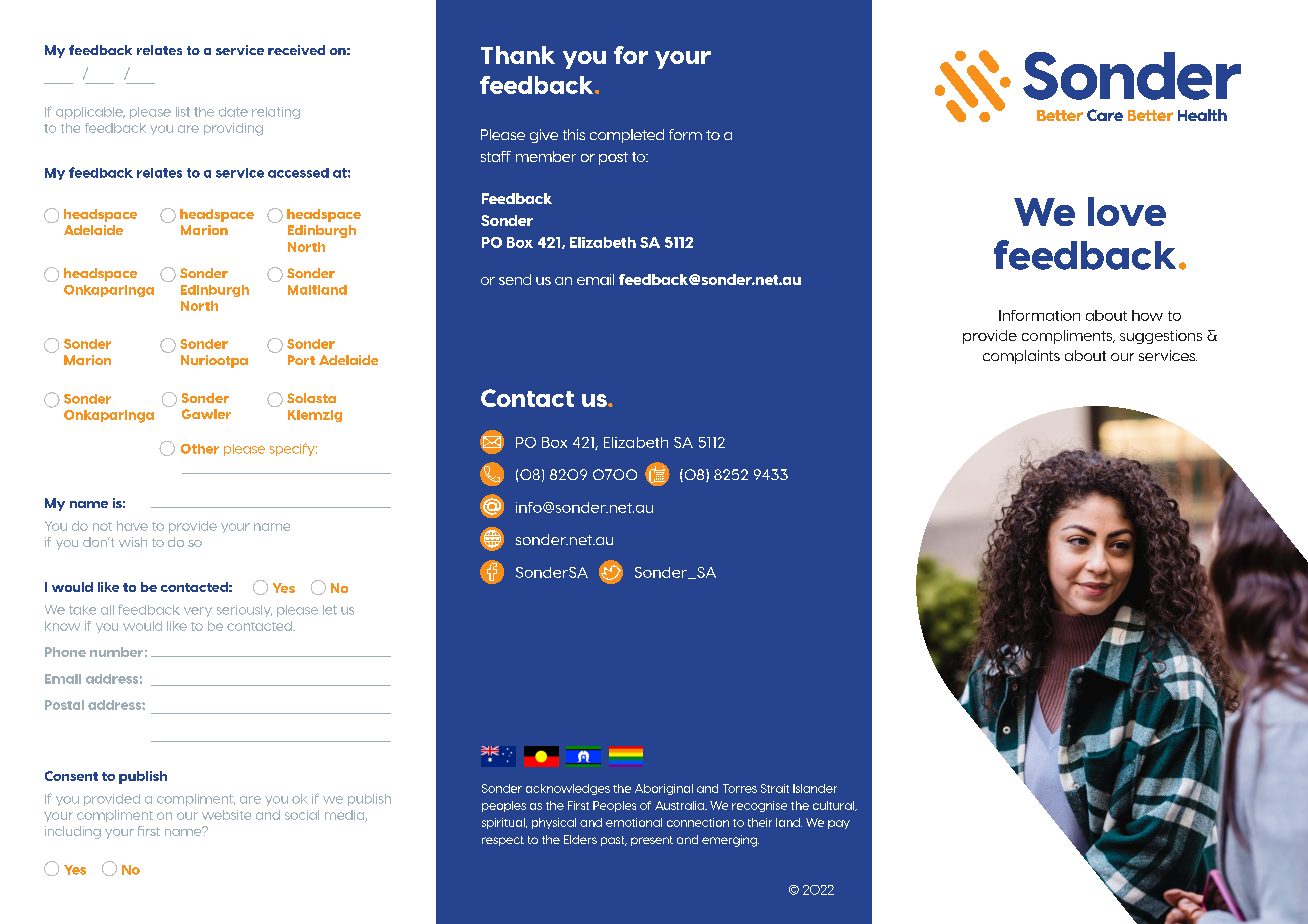 The height and width of the image is (924, 1308). I want to click on send, so click(515, 279).
